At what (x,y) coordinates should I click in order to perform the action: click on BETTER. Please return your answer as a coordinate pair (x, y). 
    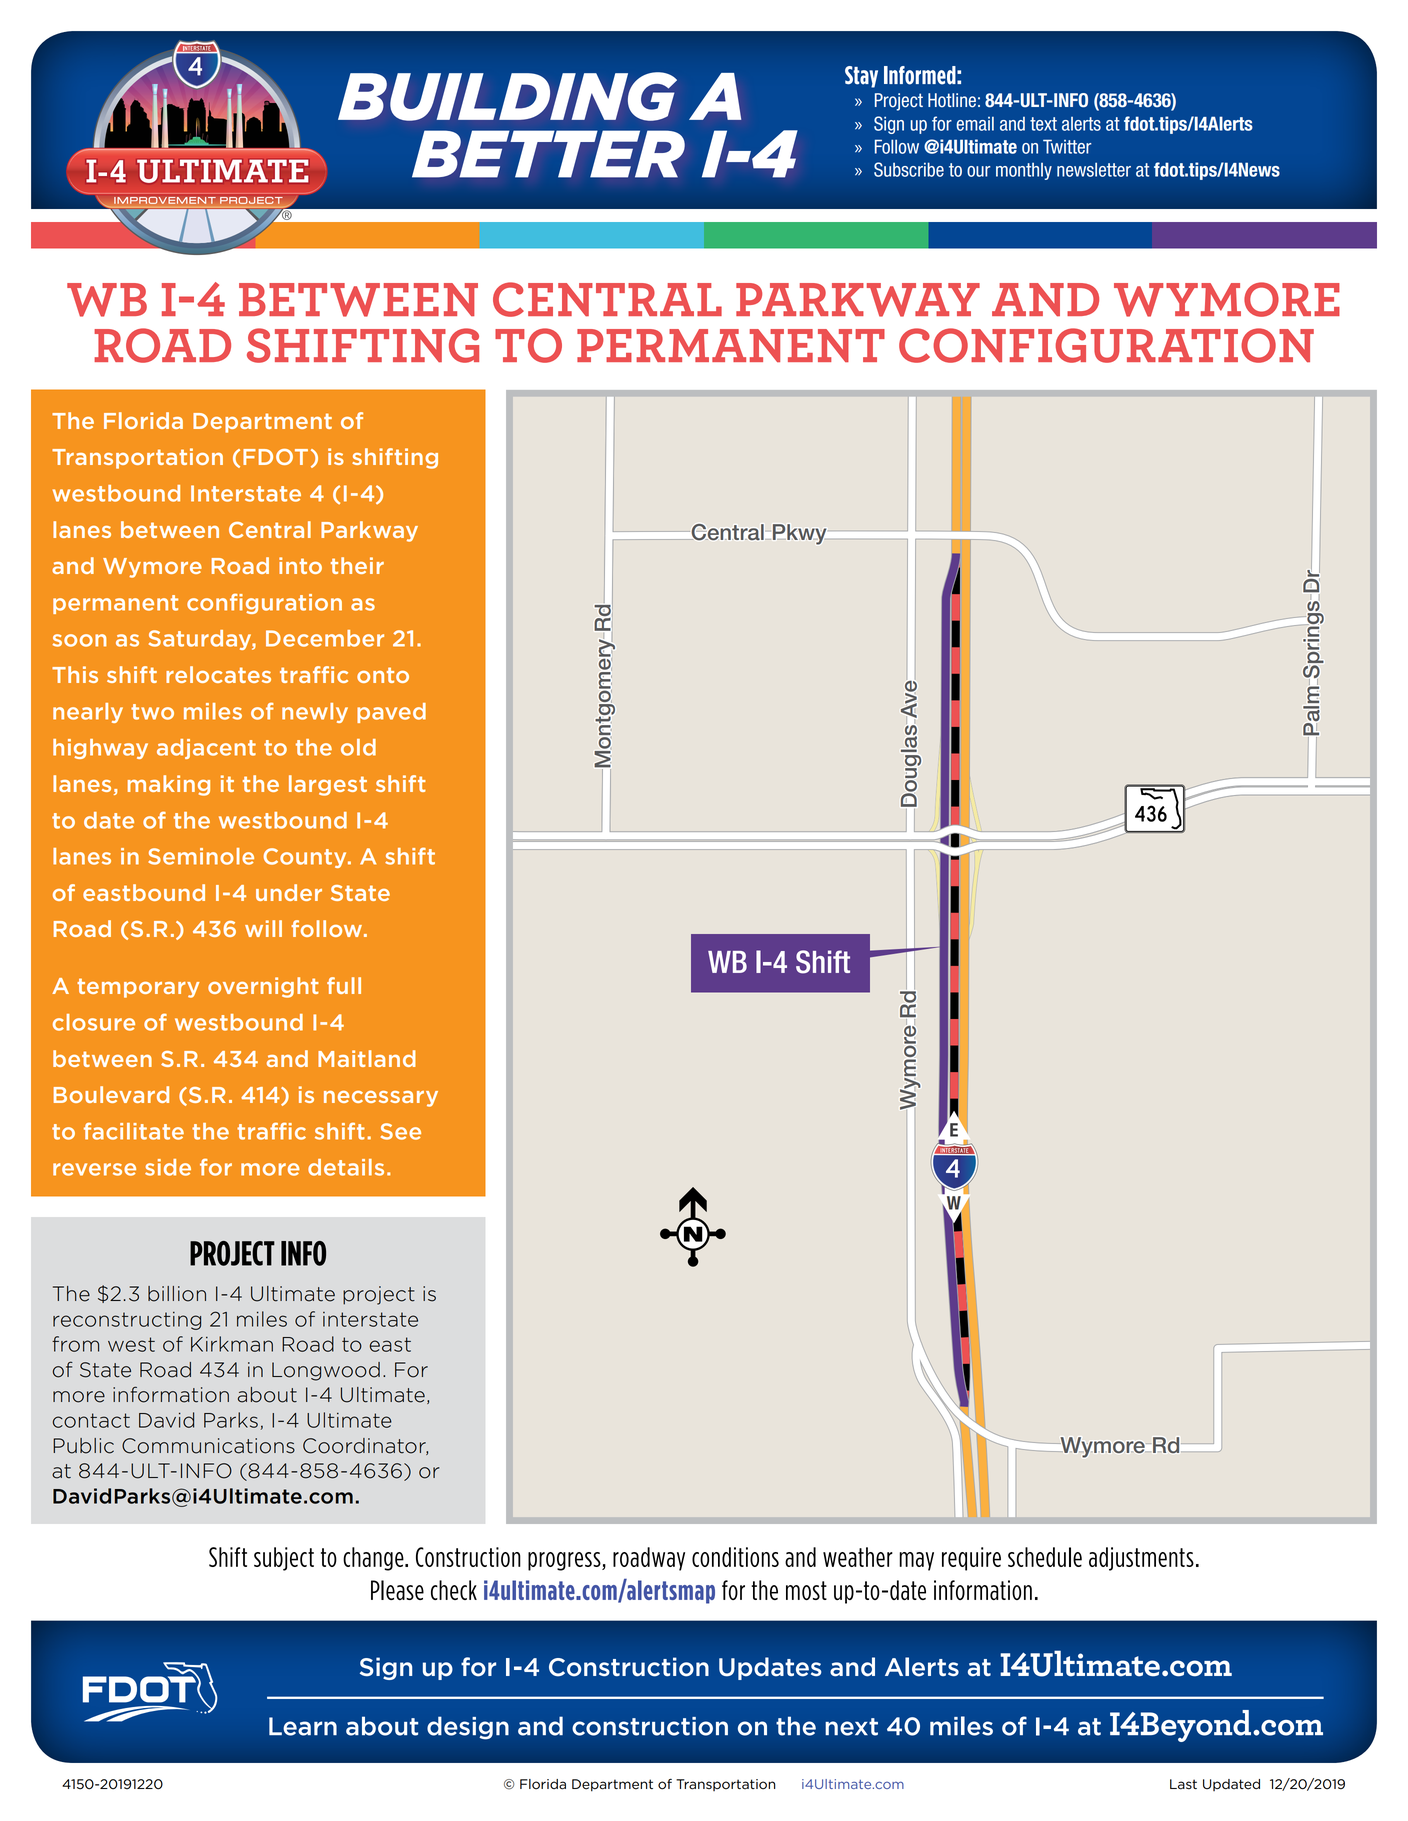
    Looking at the image, I should click on (548, 154).
